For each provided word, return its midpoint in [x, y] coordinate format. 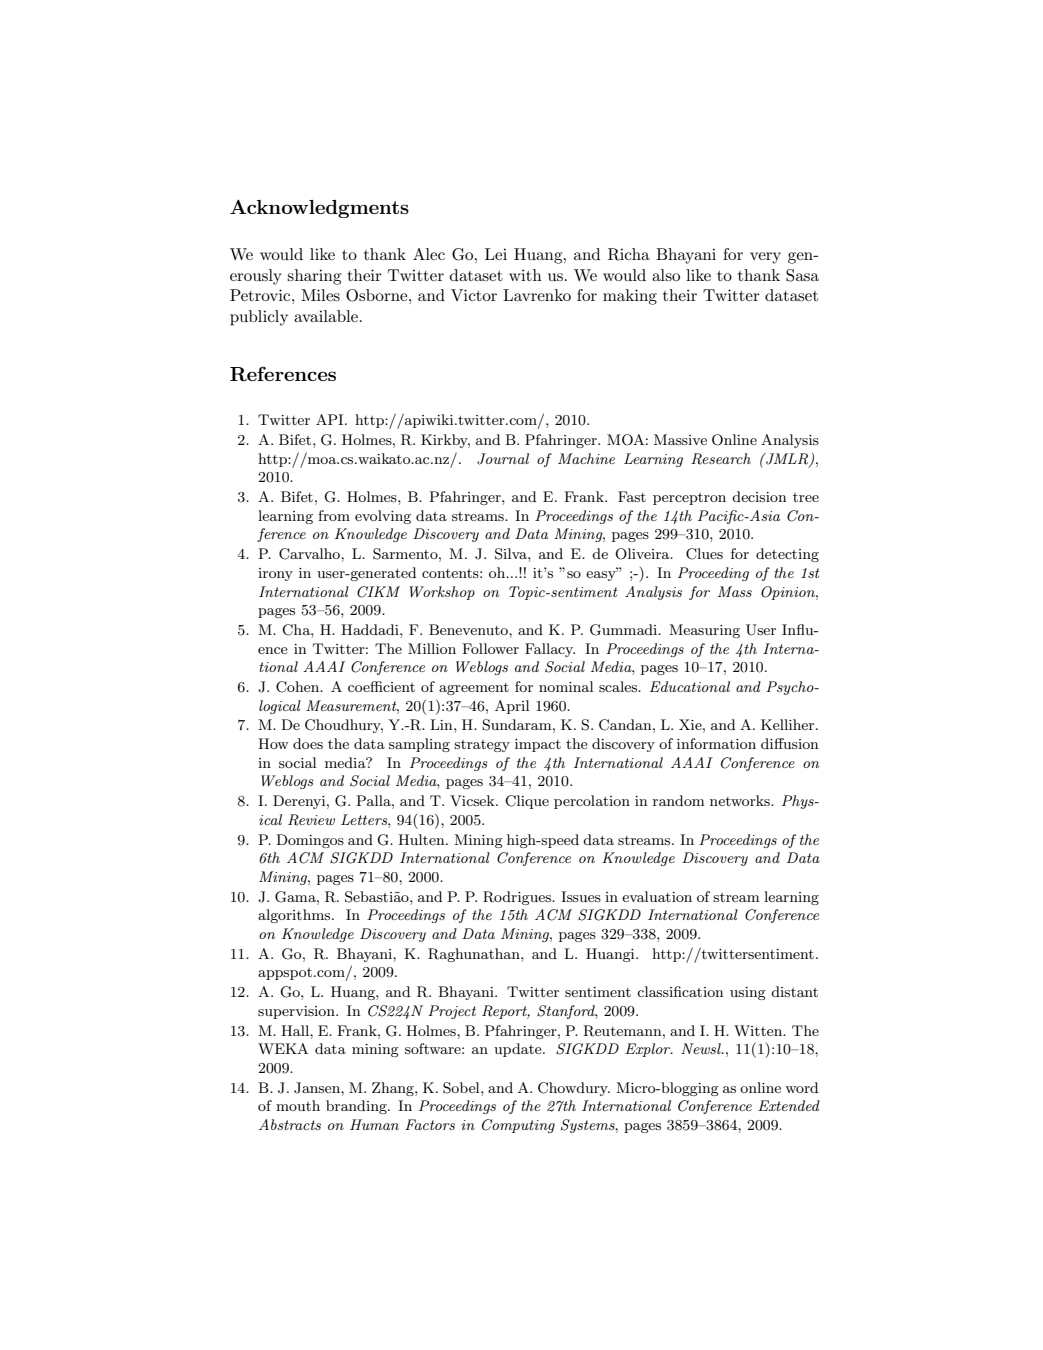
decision [759, 496]
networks [741, 800]
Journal [503, 459]
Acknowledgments [319, 208]
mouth [298, 1105]
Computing [518, 1126]
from [334, 515]
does [308, 743]
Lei [496, 254]
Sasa [802, 275]
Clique [527, 802]
